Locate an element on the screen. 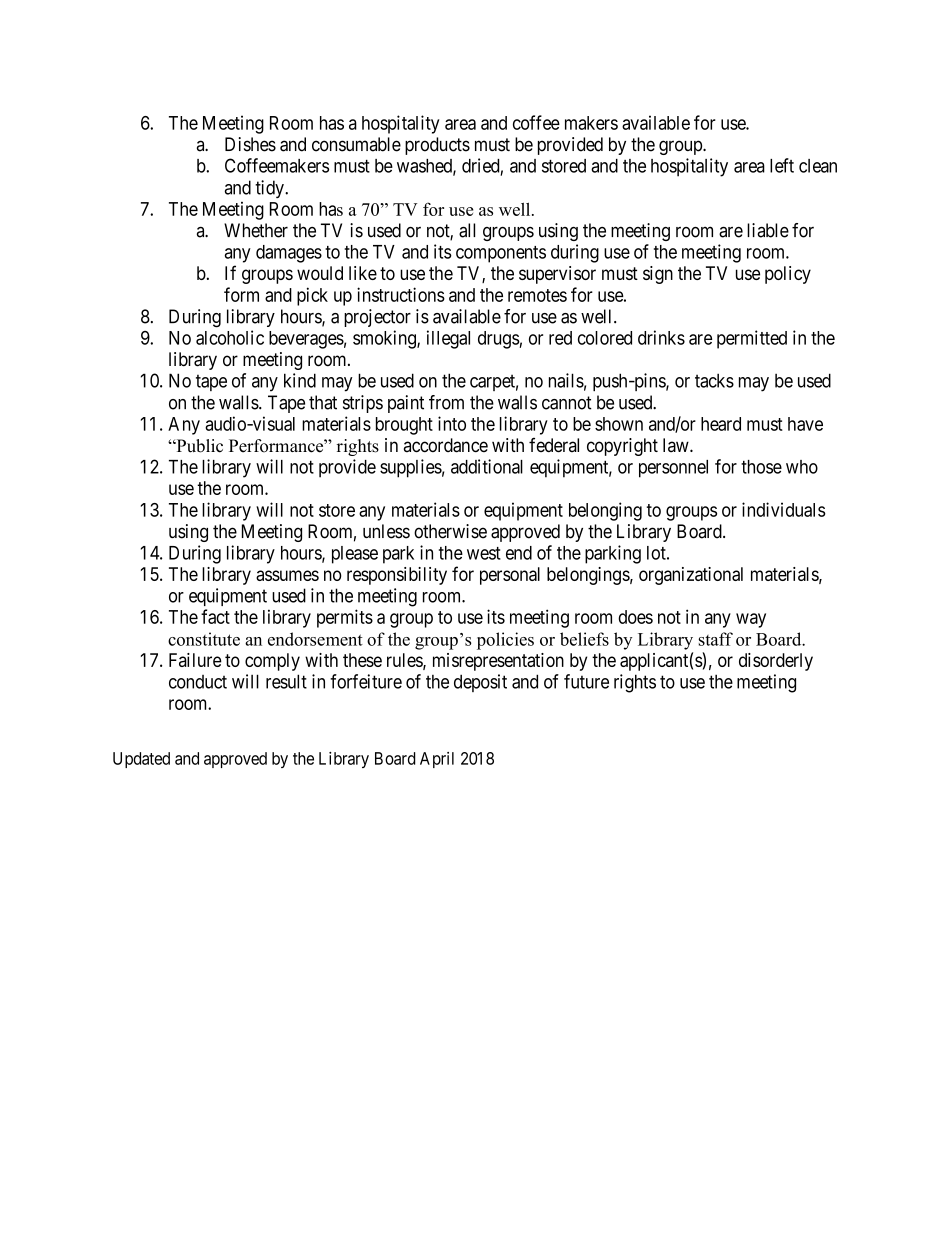  that is located at coordinates (323, 402).
